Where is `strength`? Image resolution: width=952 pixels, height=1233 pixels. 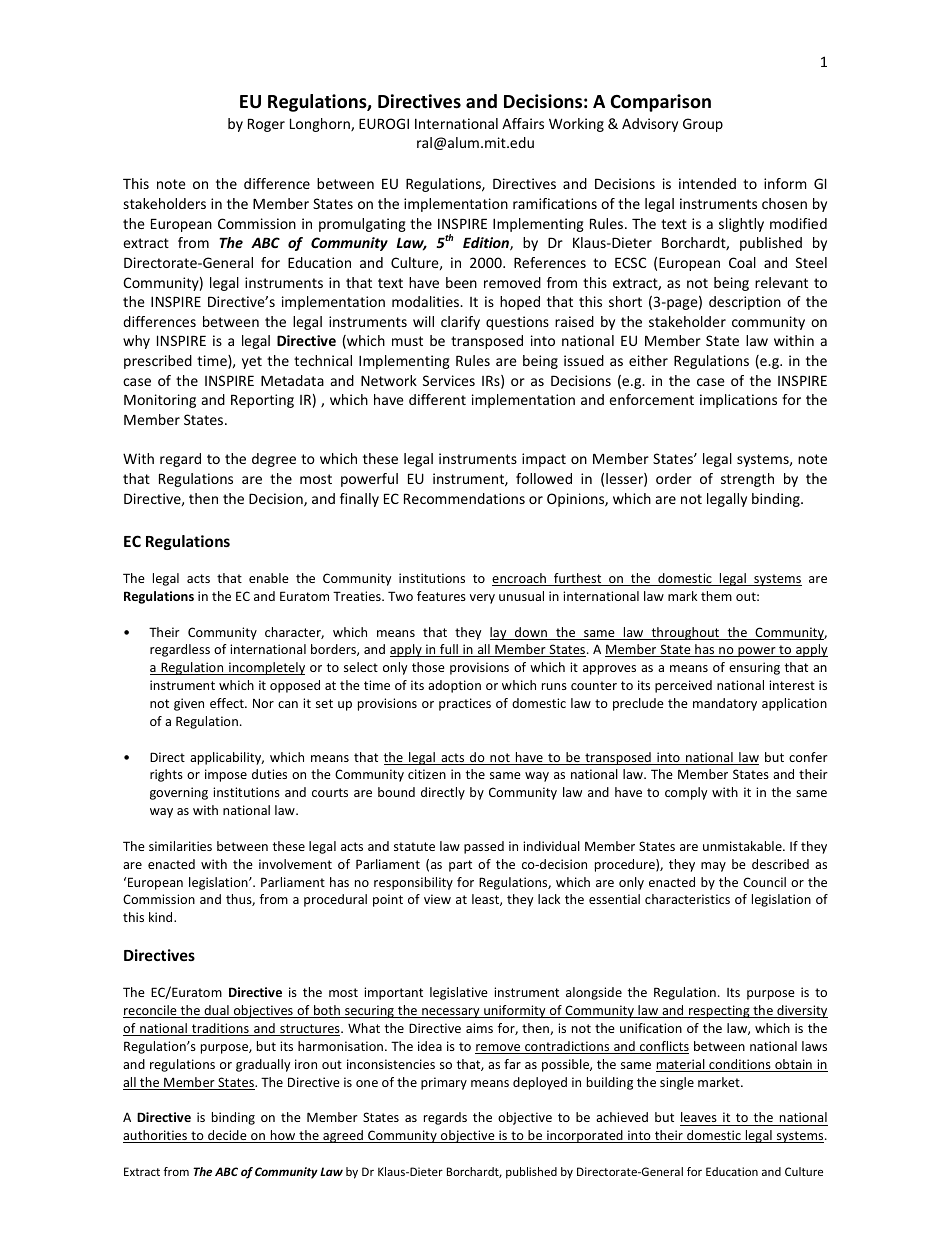
strength is located at coordinates (747, 480).
